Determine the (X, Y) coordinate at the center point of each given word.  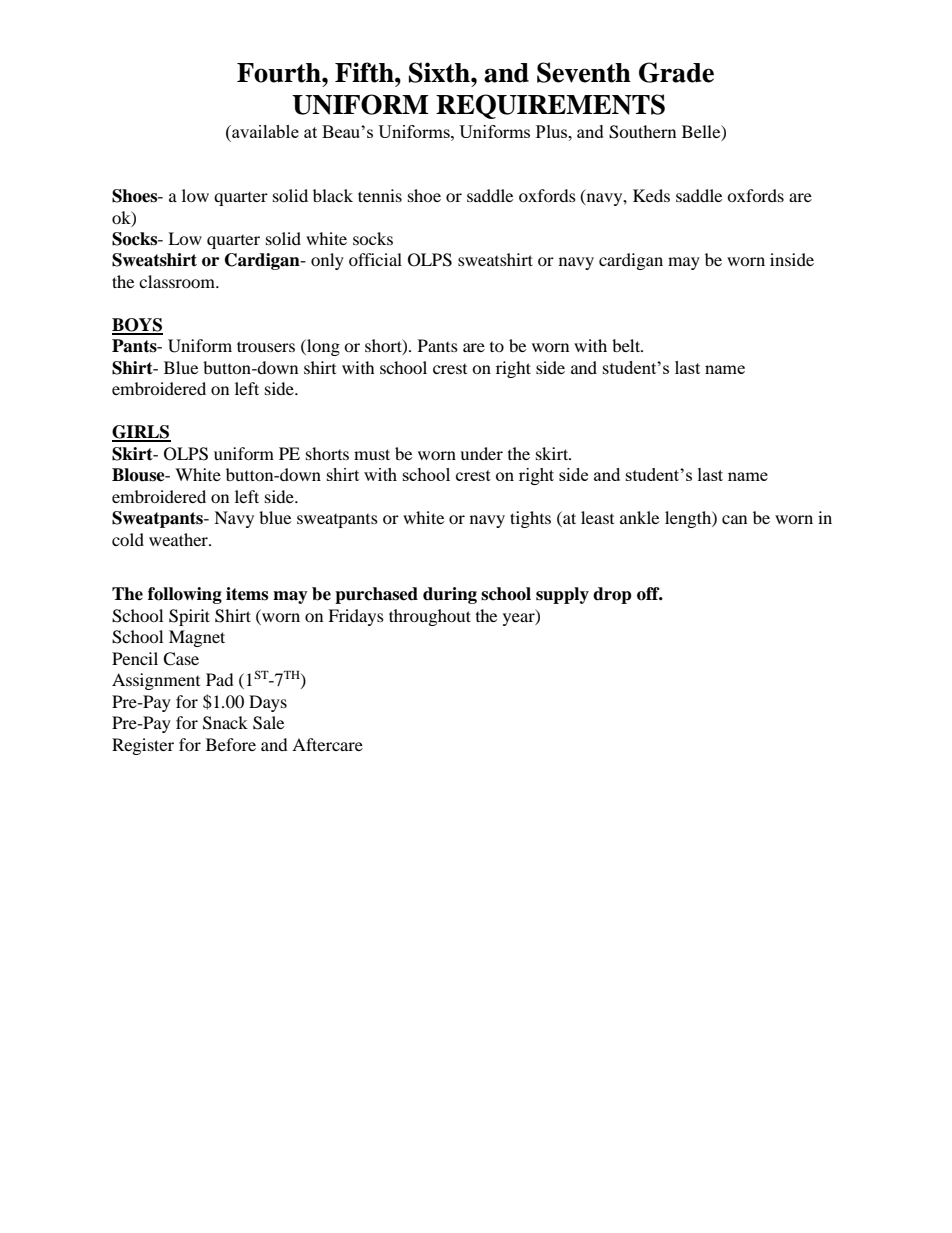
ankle (639, 517)
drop (612, 595)
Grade (676, 72)
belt (627, 345)
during (450, 595)
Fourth (280, 73)
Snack (225, 723)
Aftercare (327, 744)
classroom (178, 281)
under (481, 453)
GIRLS (141, 433)
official (375, 259)
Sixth (440, 72)
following (185, 595)
